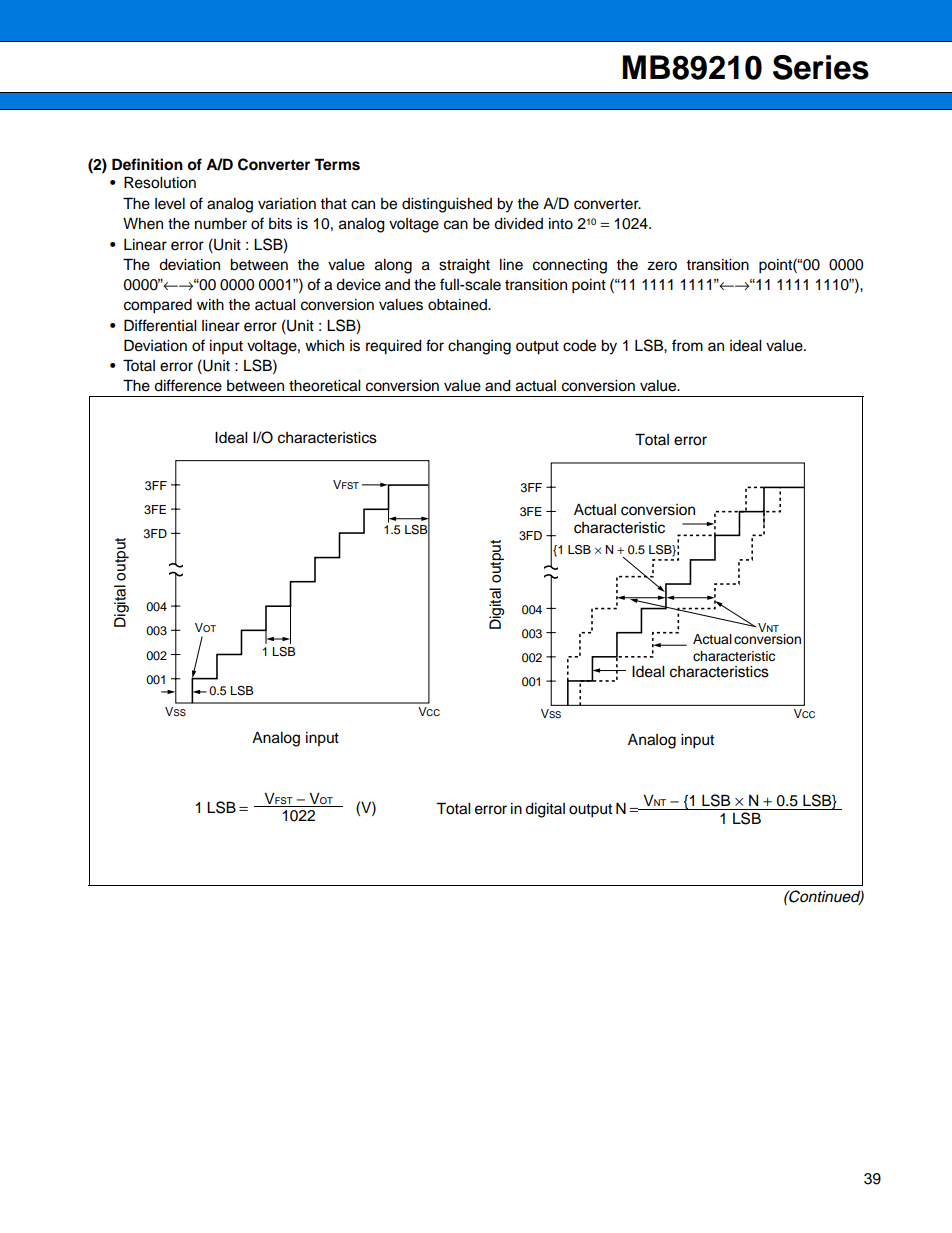 The image size is (952, 1233). Describe the element at coordinates (337, 164) in the screenshot. I see `Terms` at that location.
